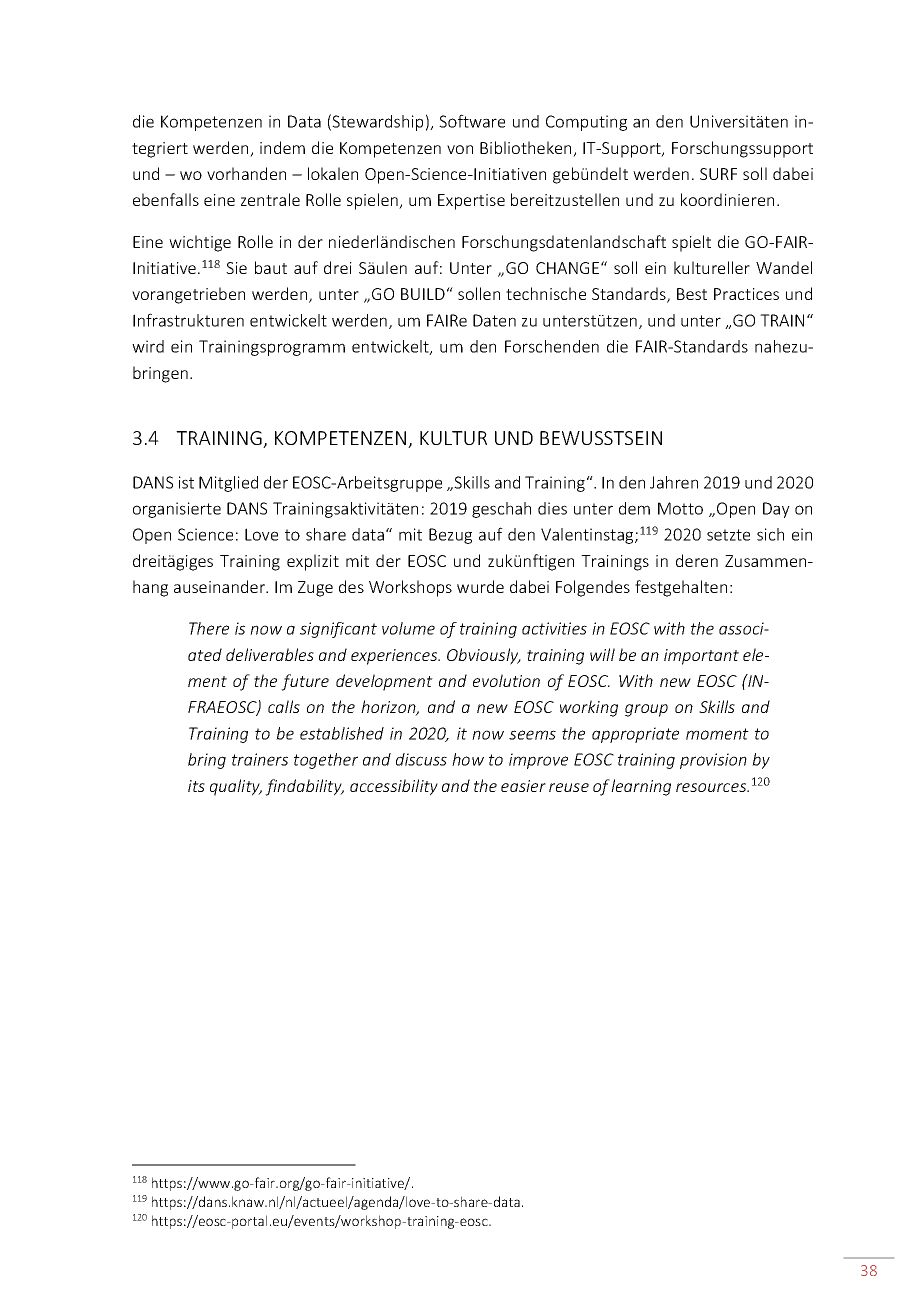 This image has width=924, height=1308. Describe the element at coordinates (236, 787) in the image. I see `quality` at that location.
